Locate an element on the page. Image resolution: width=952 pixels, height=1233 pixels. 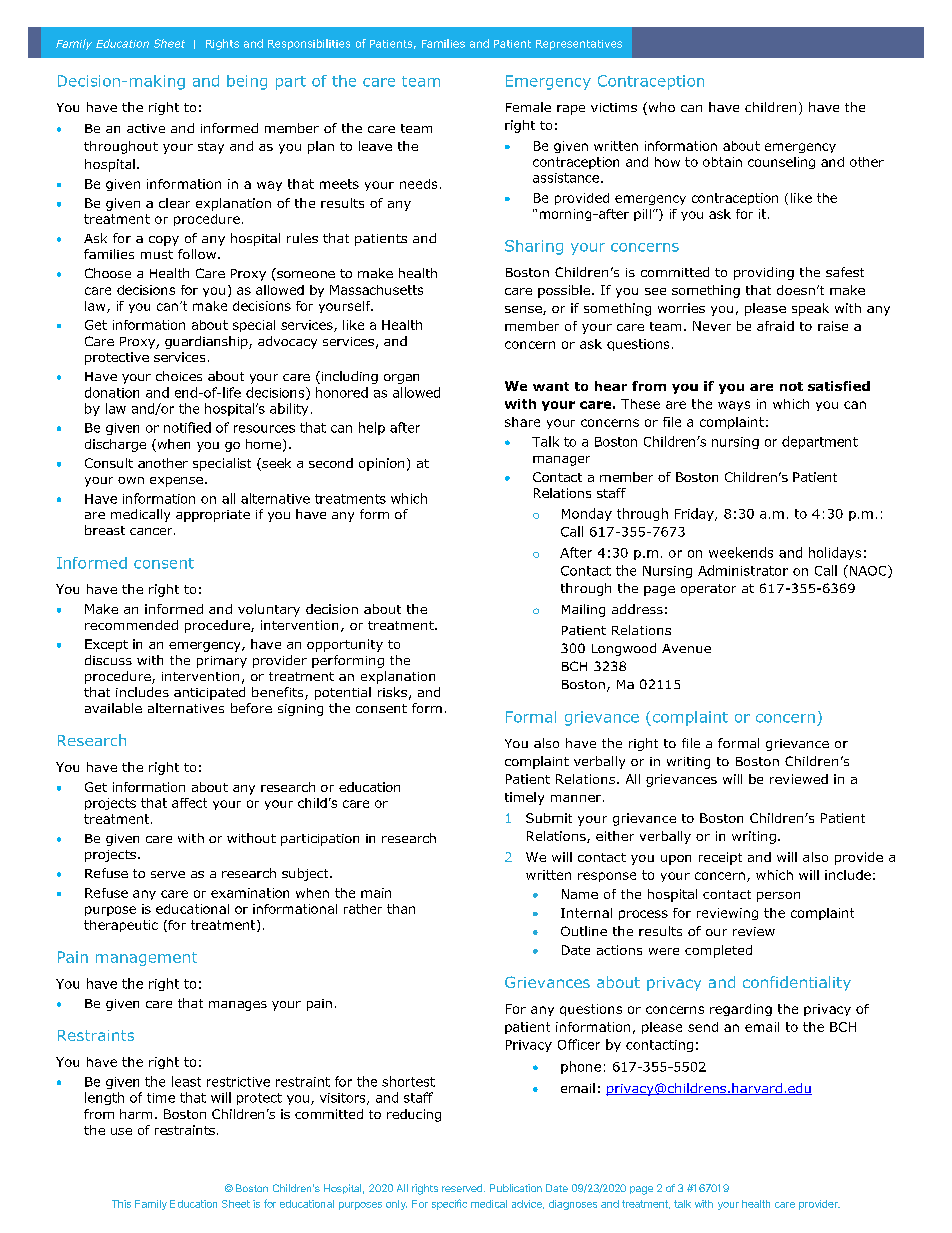
than is located at coordinates (401, 909).
